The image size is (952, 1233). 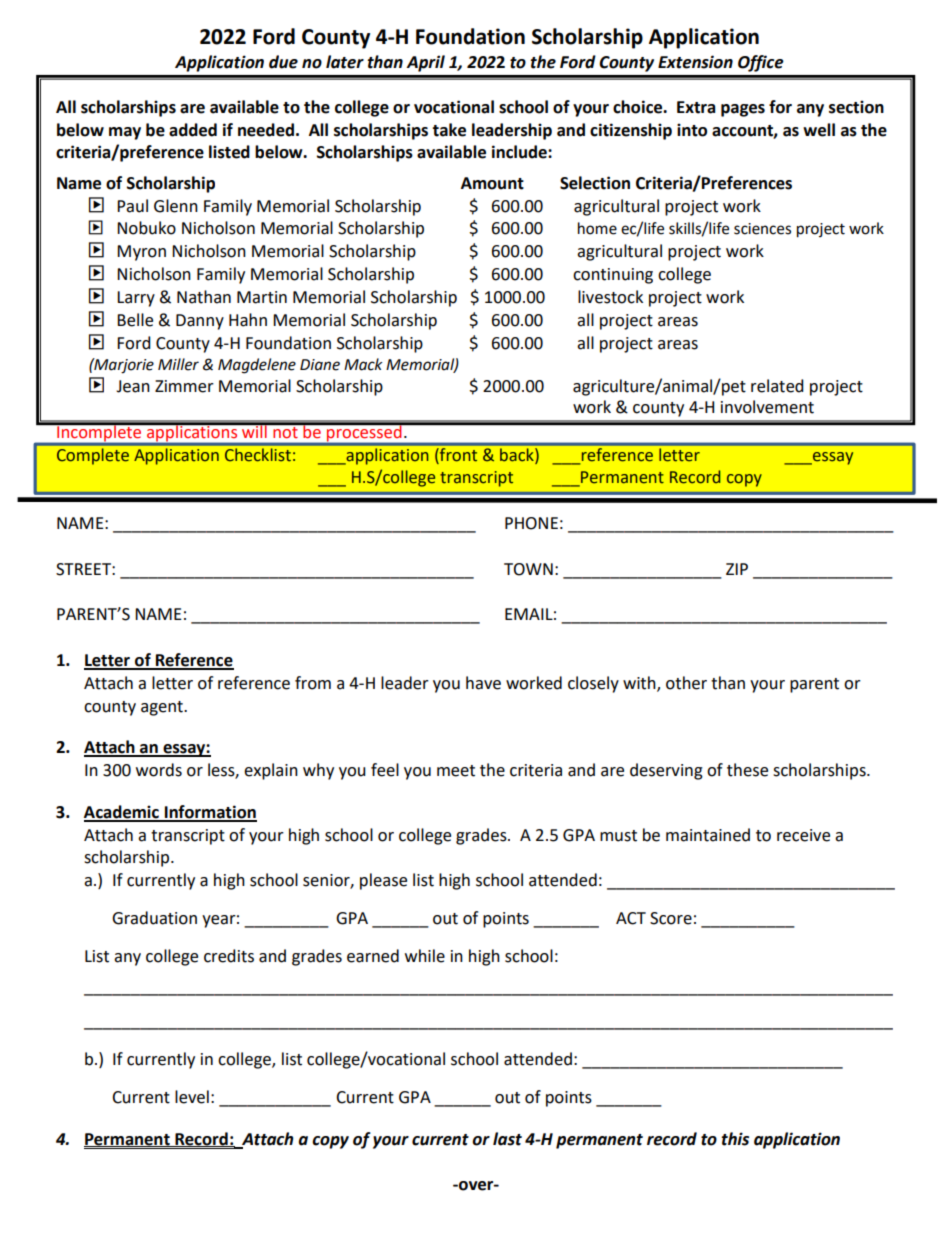 I want to click on added, so click(x=193, y=130).
